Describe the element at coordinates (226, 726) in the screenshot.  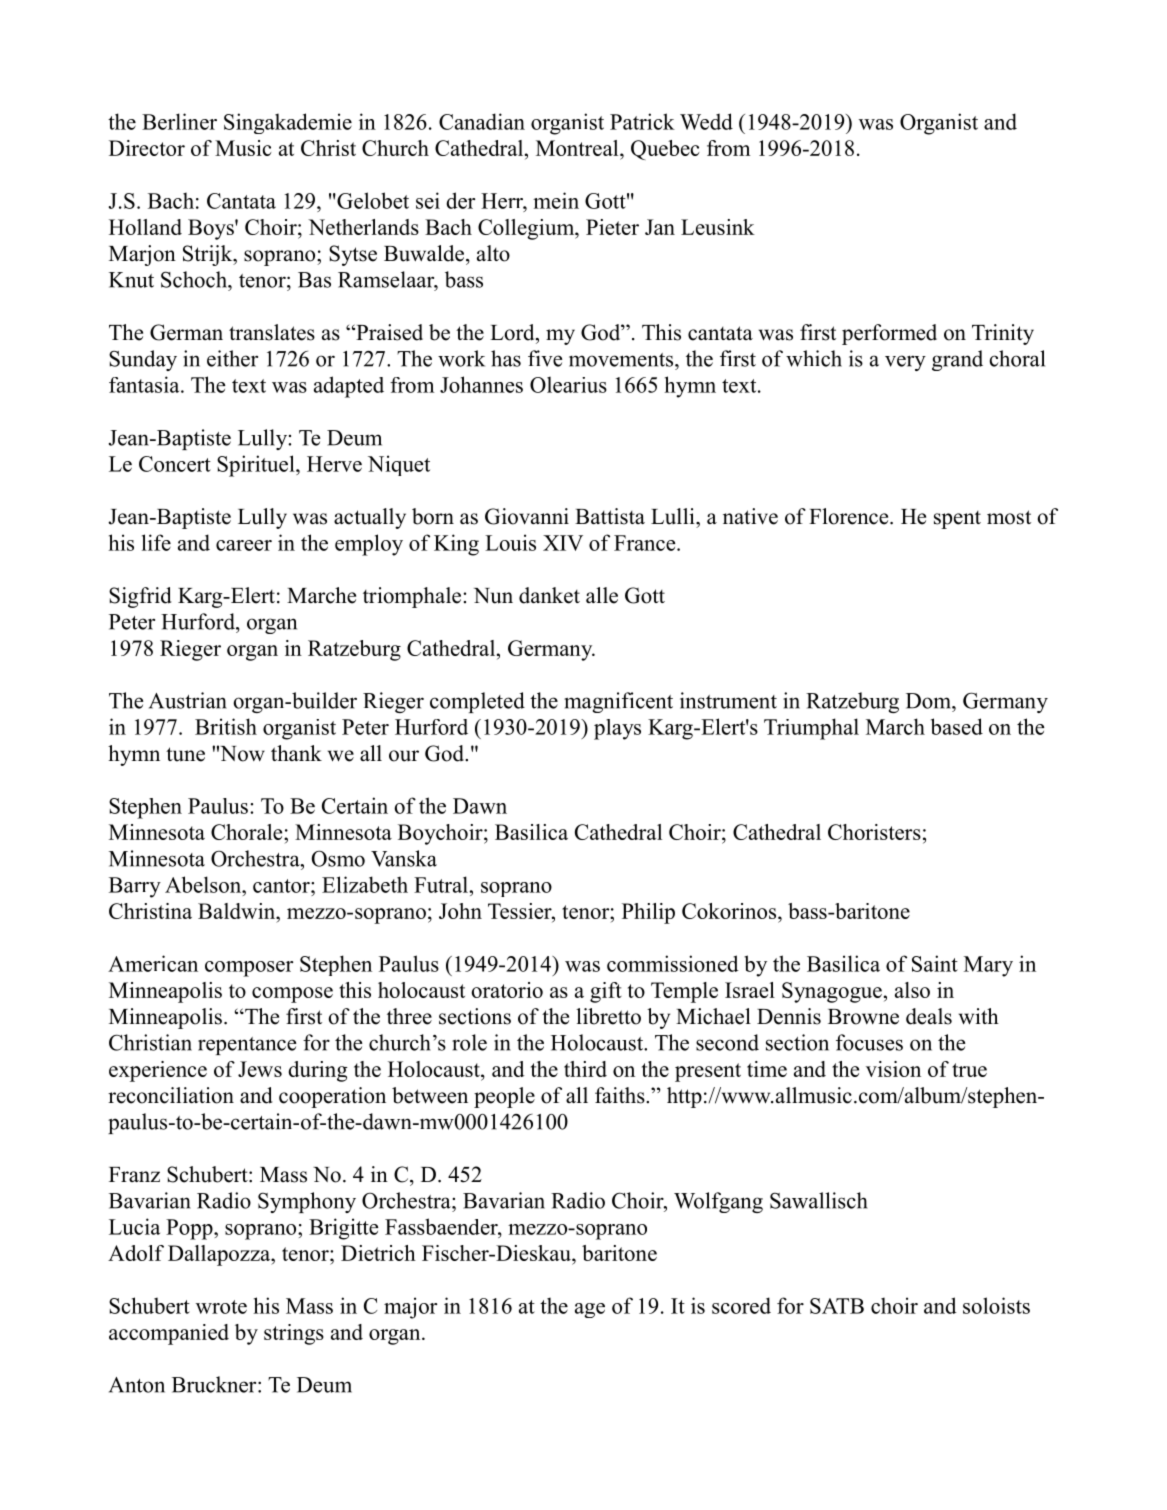
I see `British` at that location.
